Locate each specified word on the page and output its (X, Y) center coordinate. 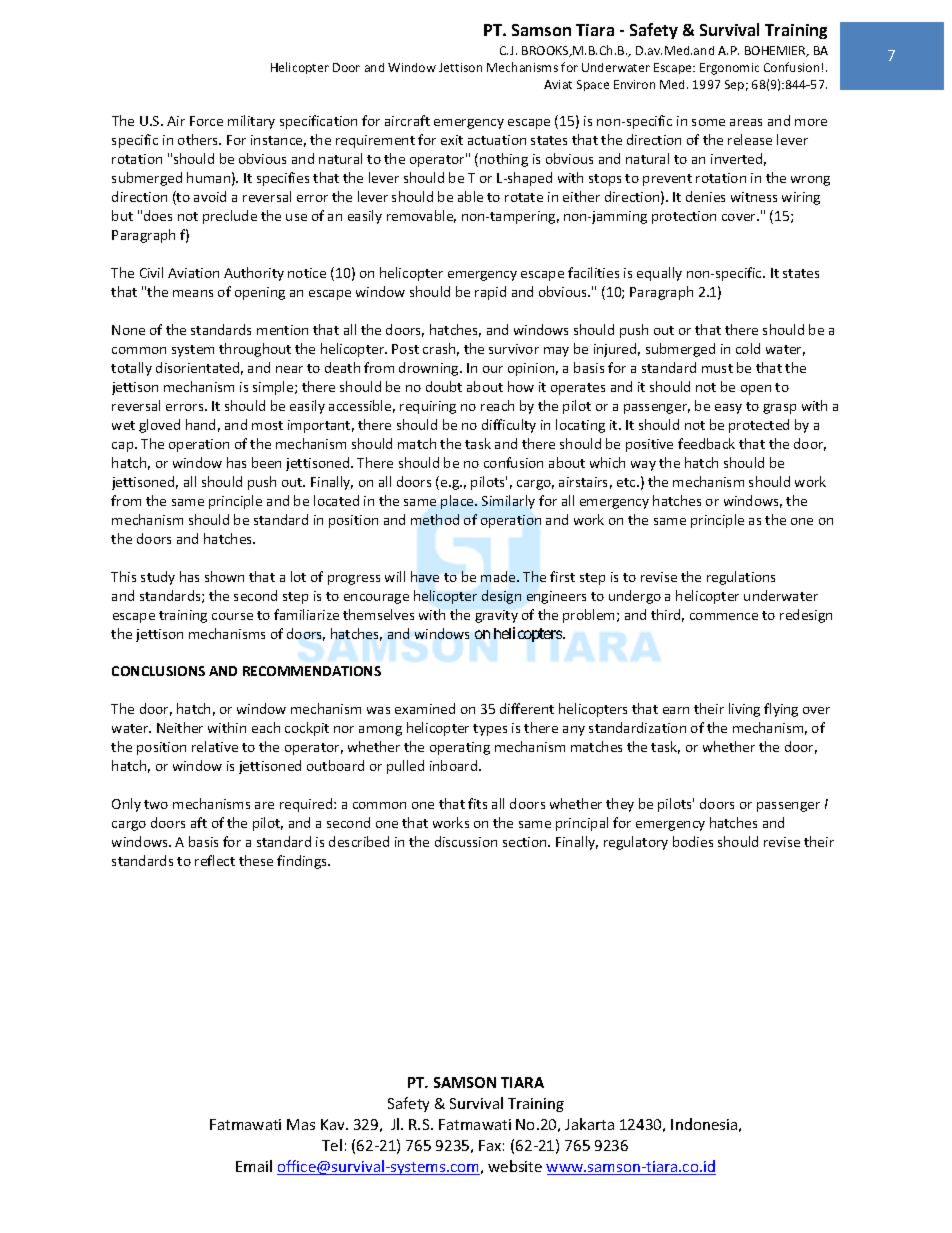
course (232, 616)
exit (452, 140)
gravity (496, 616)
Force (206, 121)
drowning (430, 369)
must (717, 368)
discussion (466, 841)
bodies (693, 841)
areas (746, 122)
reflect (215, 860)
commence (724, 616)
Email (254, 1166)
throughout (255, 350)
